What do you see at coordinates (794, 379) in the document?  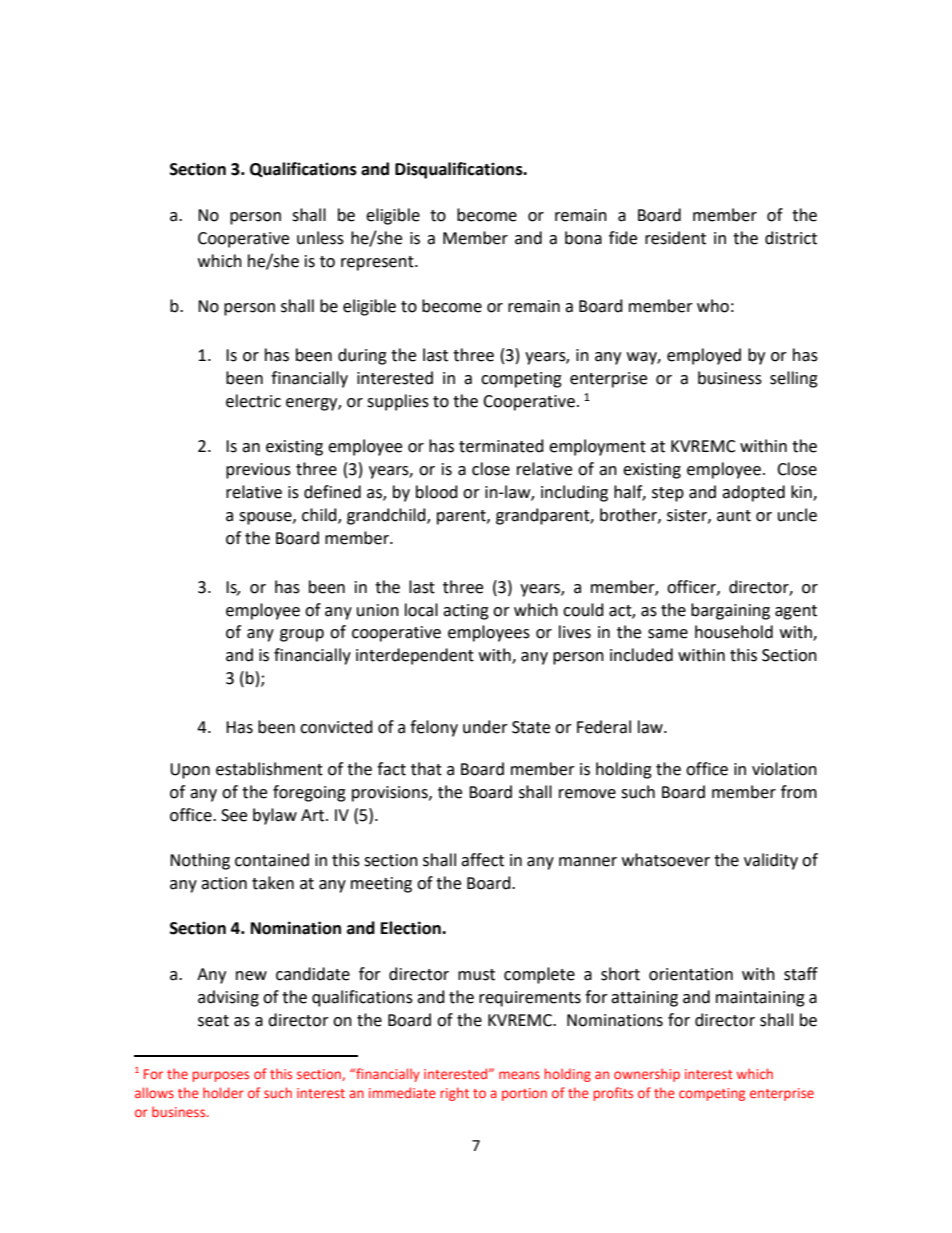 I see `selling` at bounding box center [794, 379].
